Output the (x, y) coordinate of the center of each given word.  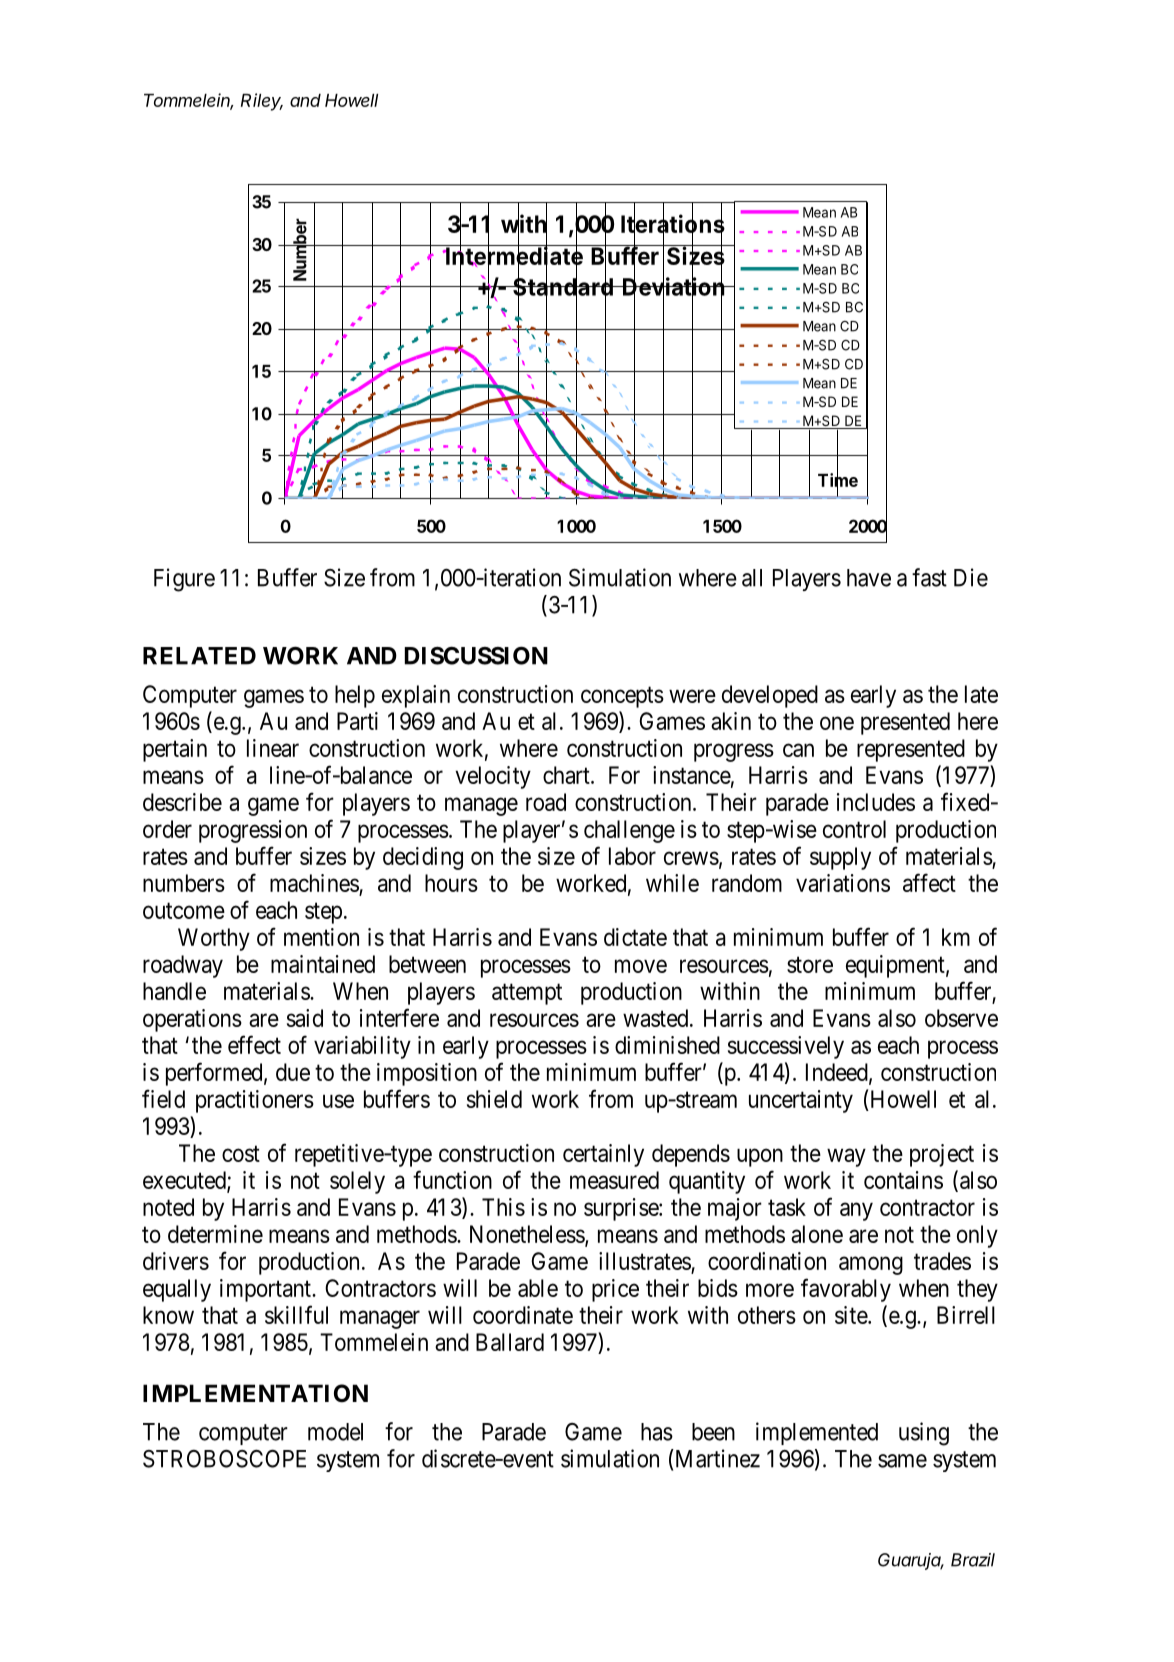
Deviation (673, 287)
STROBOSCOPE (224, 1459)
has (657, 1432)
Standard (563, 287)
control (854, 829)
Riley (262, 102)
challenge (629, 831)
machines (314, 883)
